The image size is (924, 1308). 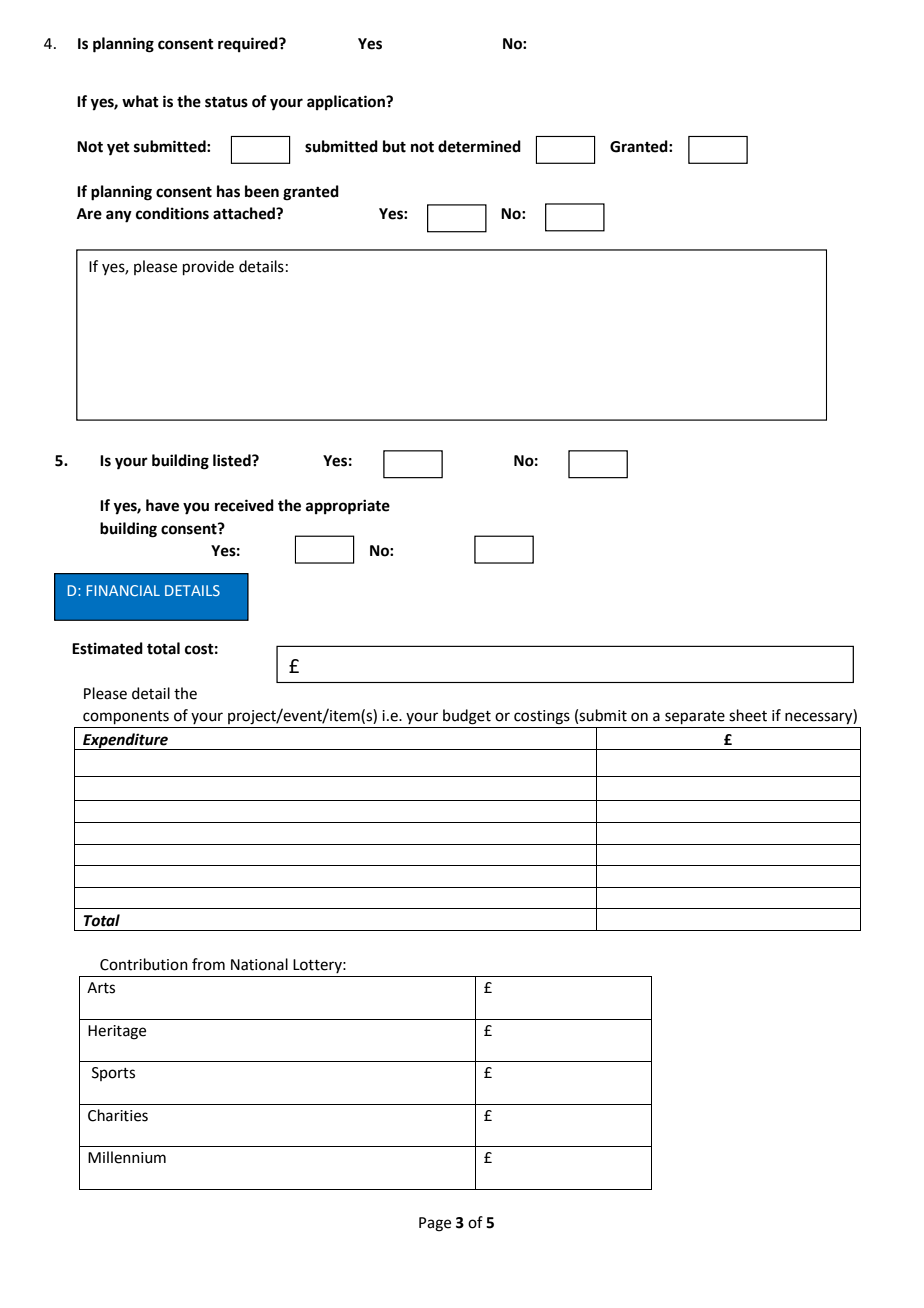 What do you see at coordinates (107, 648) in the screenshot?
I see `Estimated` at bounding box center [107, 648].
